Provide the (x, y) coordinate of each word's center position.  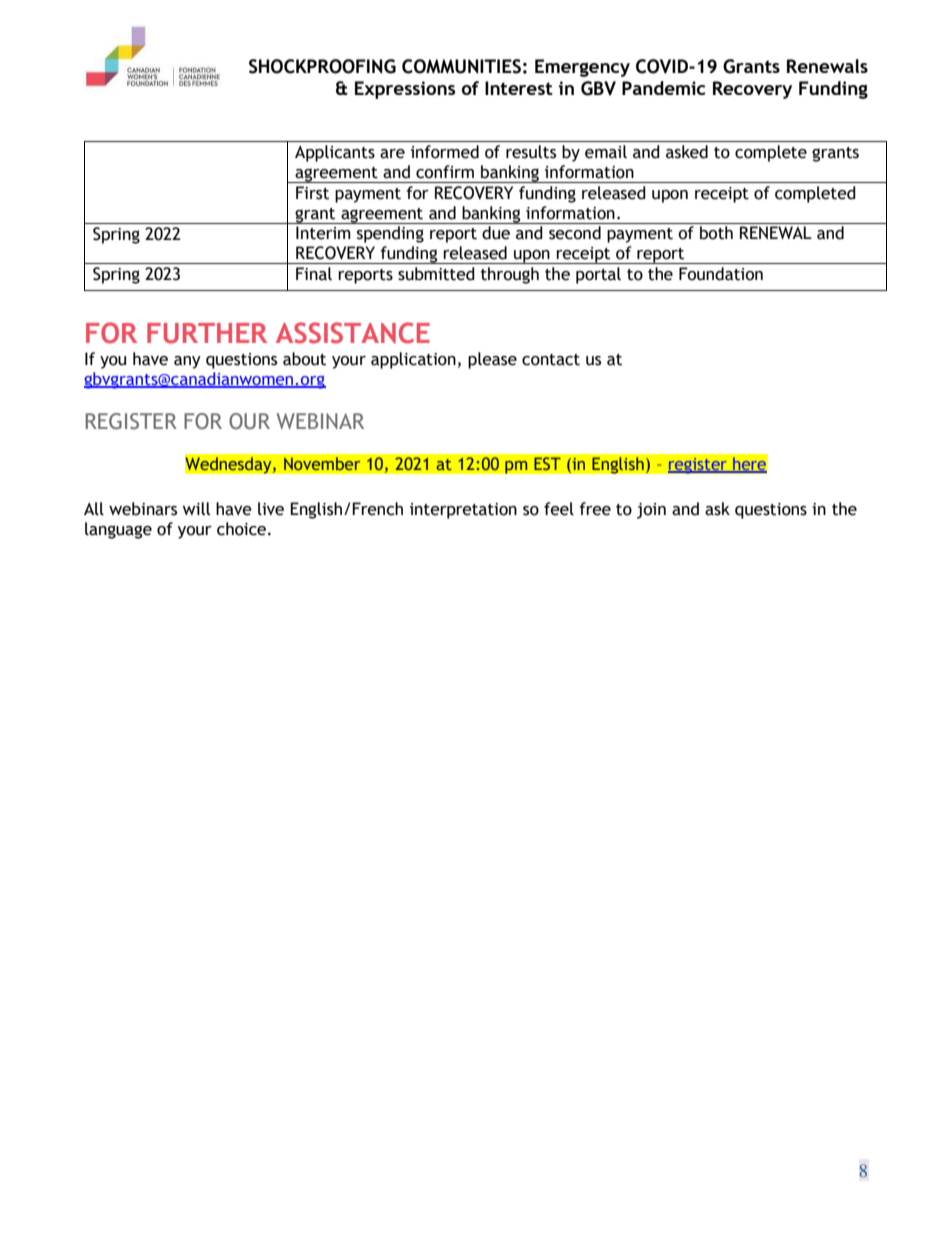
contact (551, 360)
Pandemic (663, 88)
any (187, 362)
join (651, 511)
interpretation (463, 511)
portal (598, 275)
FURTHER (207, 333)
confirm (445, 172)
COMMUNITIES (461, 66)
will (196, 509)
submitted (436, 274)
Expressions (405, 90)
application (413, 360)
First (312, 193)
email (606, 152)
